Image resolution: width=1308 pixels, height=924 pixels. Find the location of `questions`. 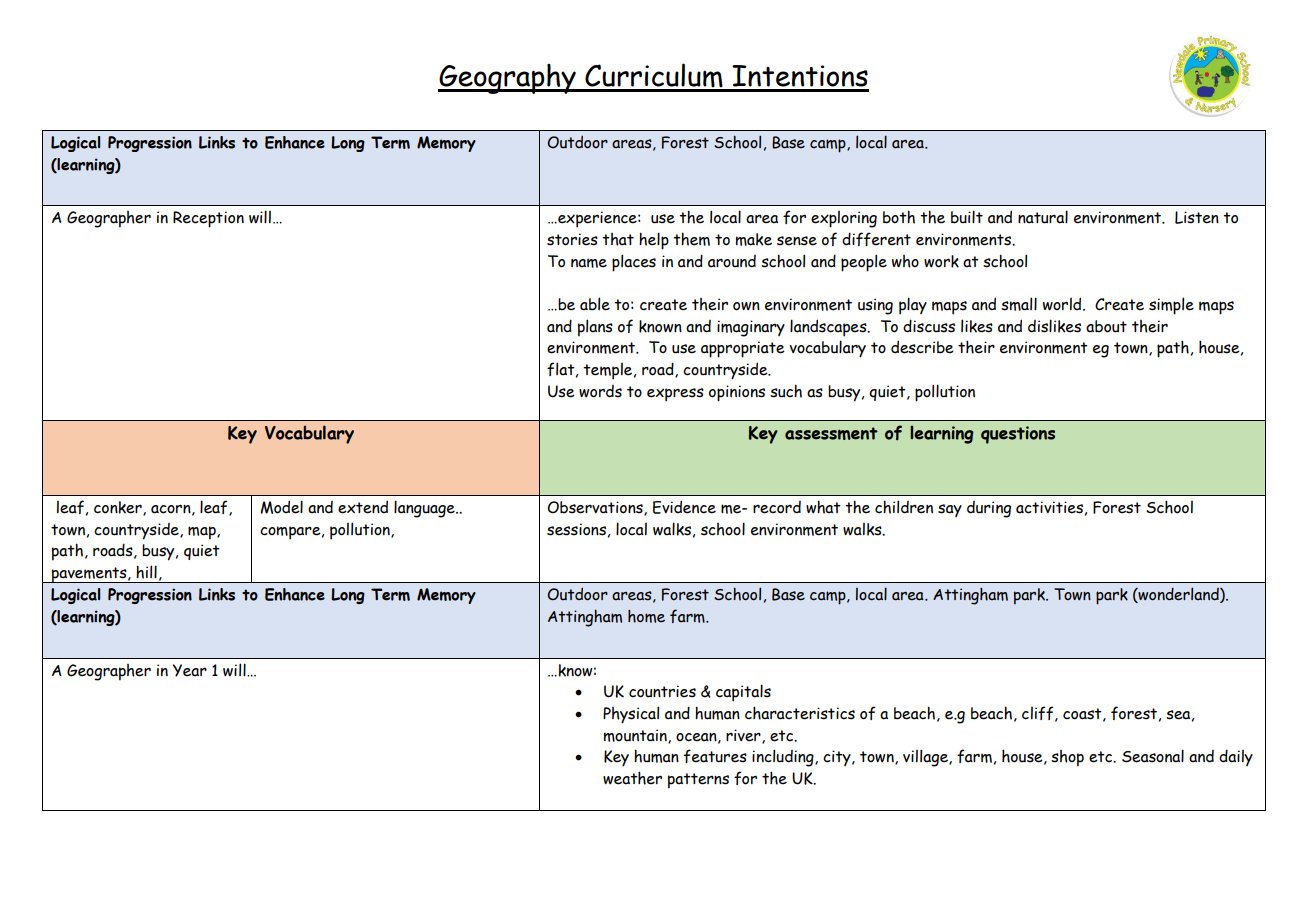

questions is located at coordinates (1018, 435).
